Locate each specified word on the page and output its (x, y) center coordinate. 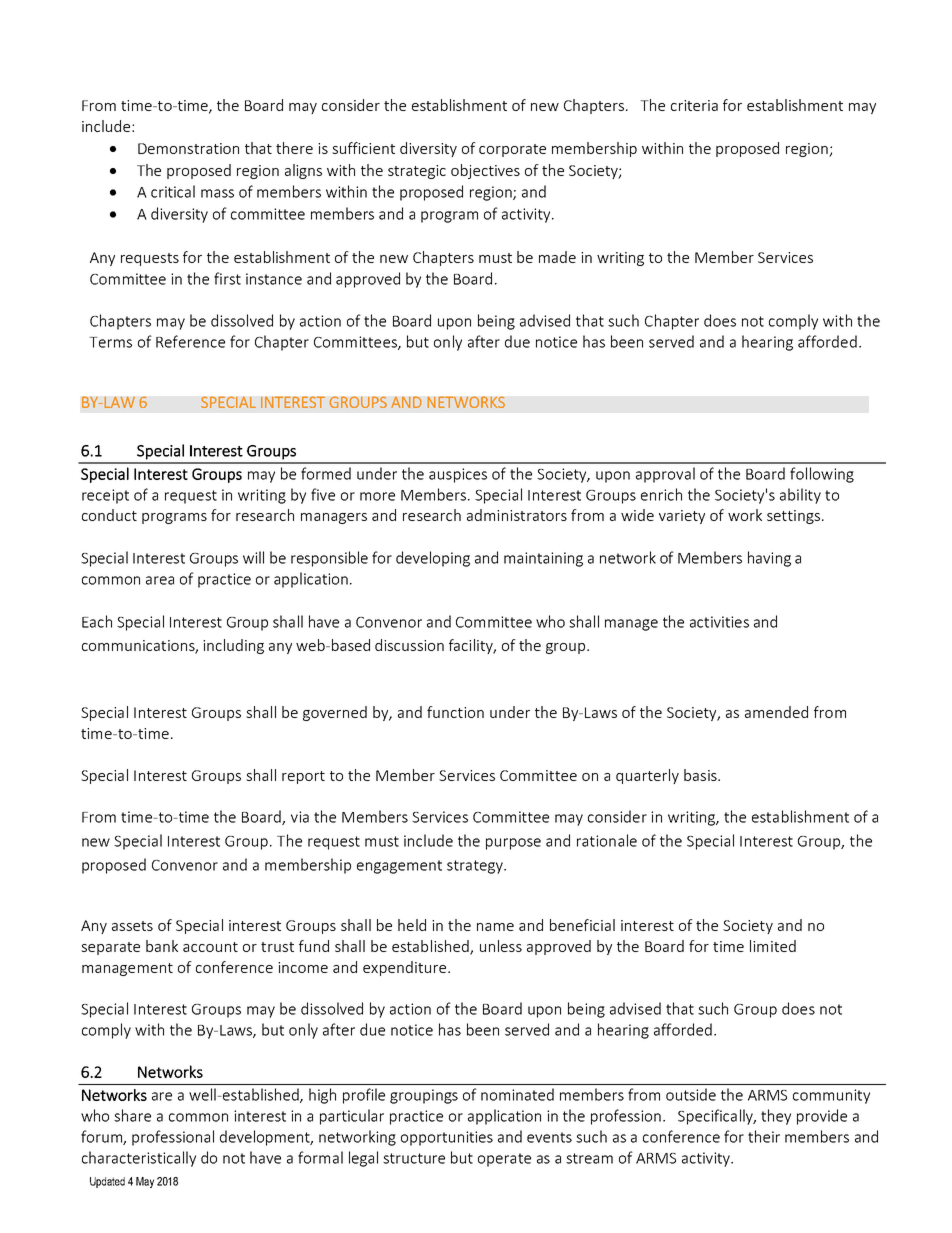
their (764, 1136)
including (233, 646)
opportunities (447, 1138)
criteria (694, 105)
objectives (485, 171)
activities (719, 622)
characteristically (139, 1159)
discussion (409, 645)
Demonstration (188, 148)
